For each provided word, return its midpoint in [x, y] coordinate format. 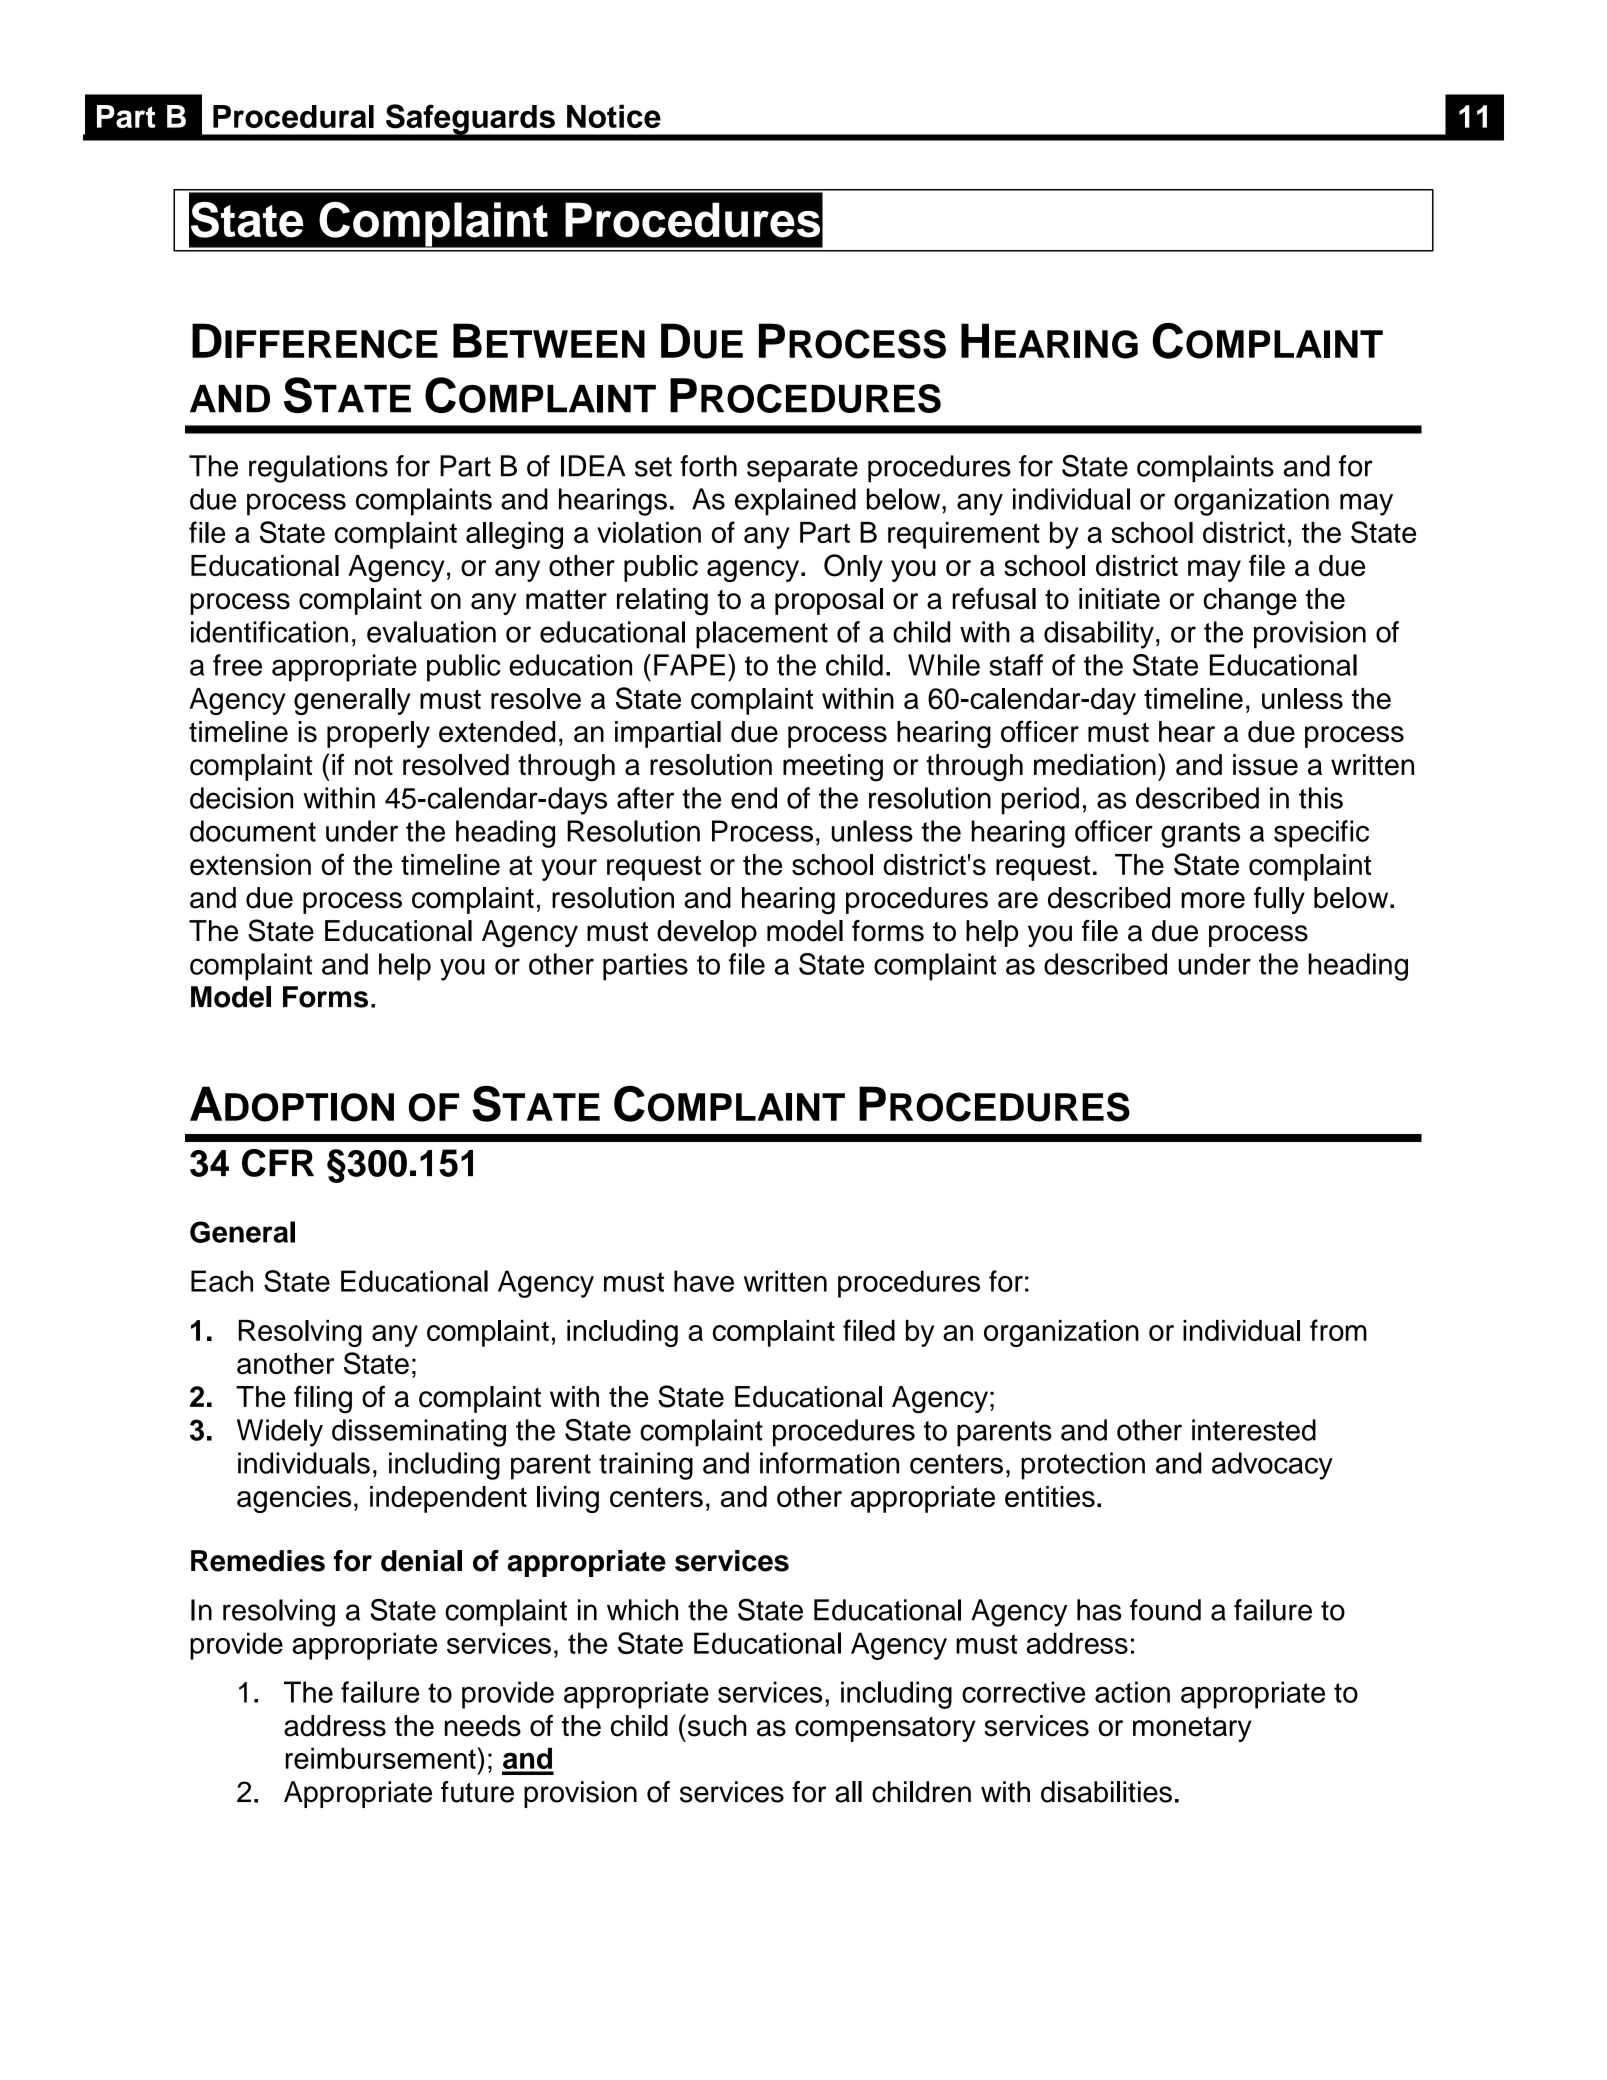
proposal [829, 601]
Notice [614, 116]
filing [323, 1399]
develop [707, 933]
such [716, 1725]
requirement [964, 535]
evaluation [431, 632]
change [1250, 602]
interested [1254, 1430]
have [704, 1281]
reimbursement [382, 1758]
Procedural [293, 116]
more [1213, 900]
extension [250, 865]
